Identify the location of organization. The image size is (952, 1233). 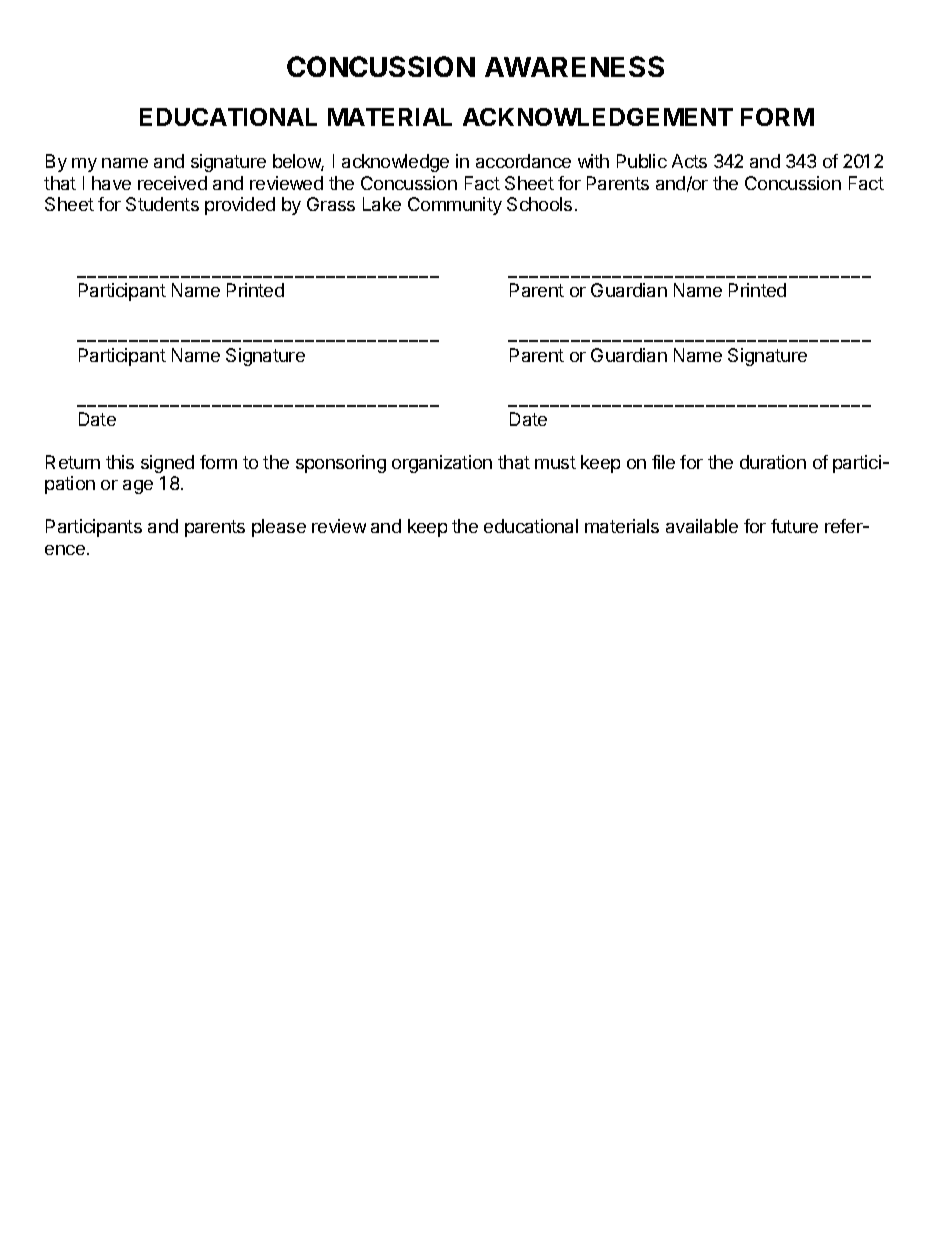
(442, 464).
